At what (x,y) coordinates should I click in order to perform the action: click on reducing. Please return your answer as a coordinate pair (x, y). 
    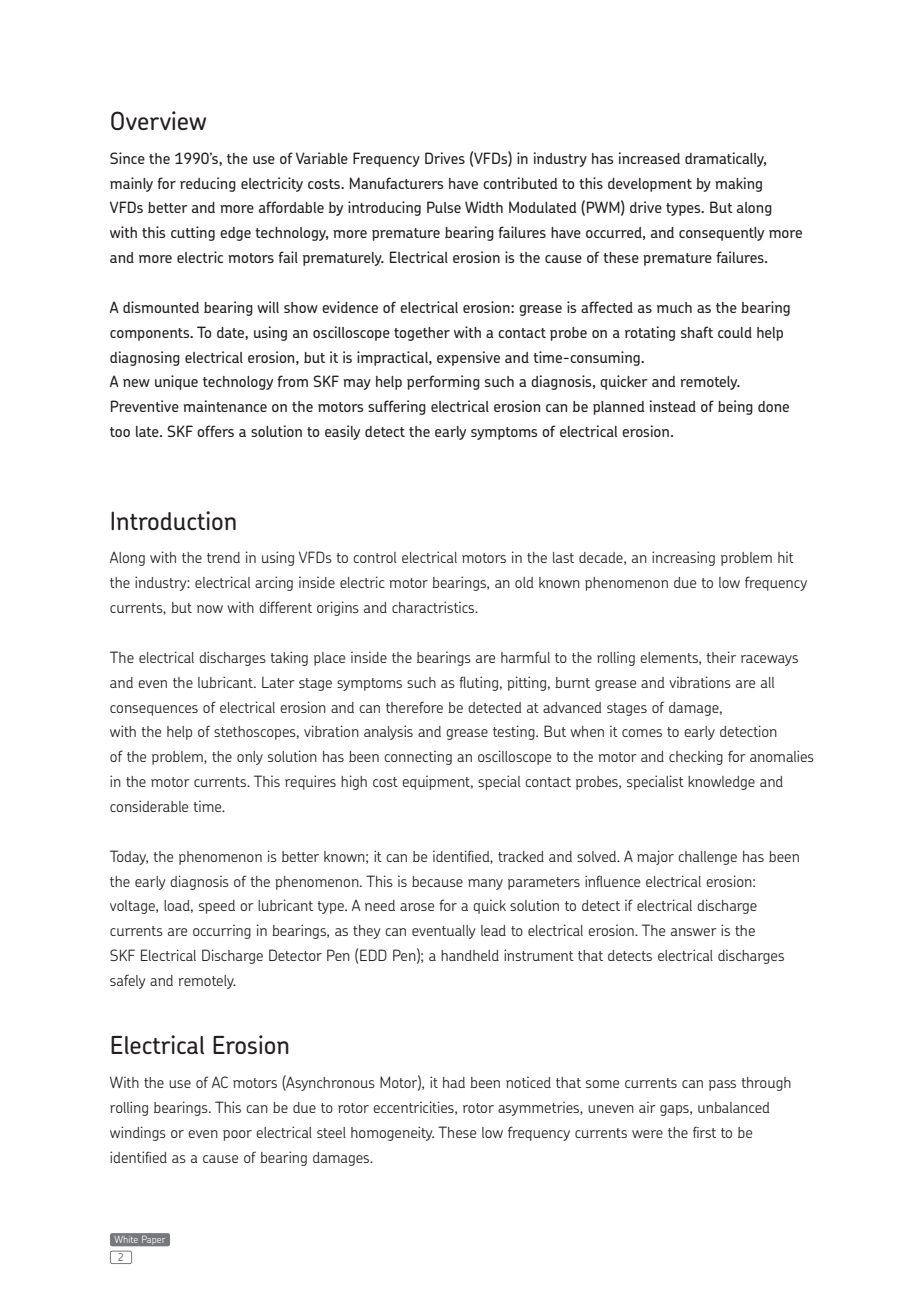
    Looking at the image, I should click on (208, 184).
